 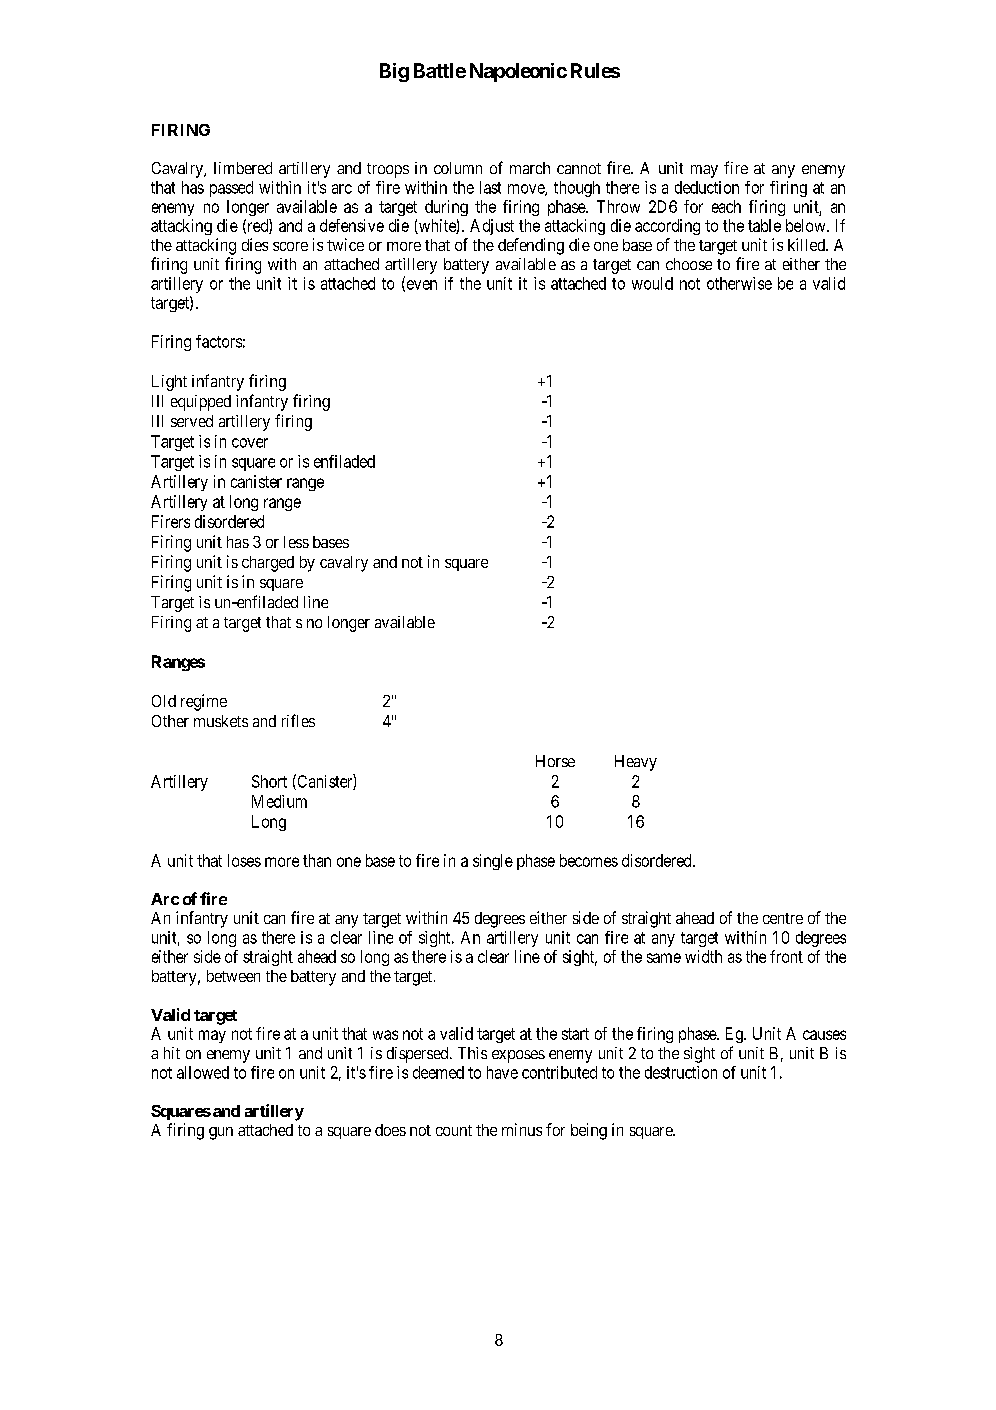 I want to click on less, so click(x=296, y=542).
